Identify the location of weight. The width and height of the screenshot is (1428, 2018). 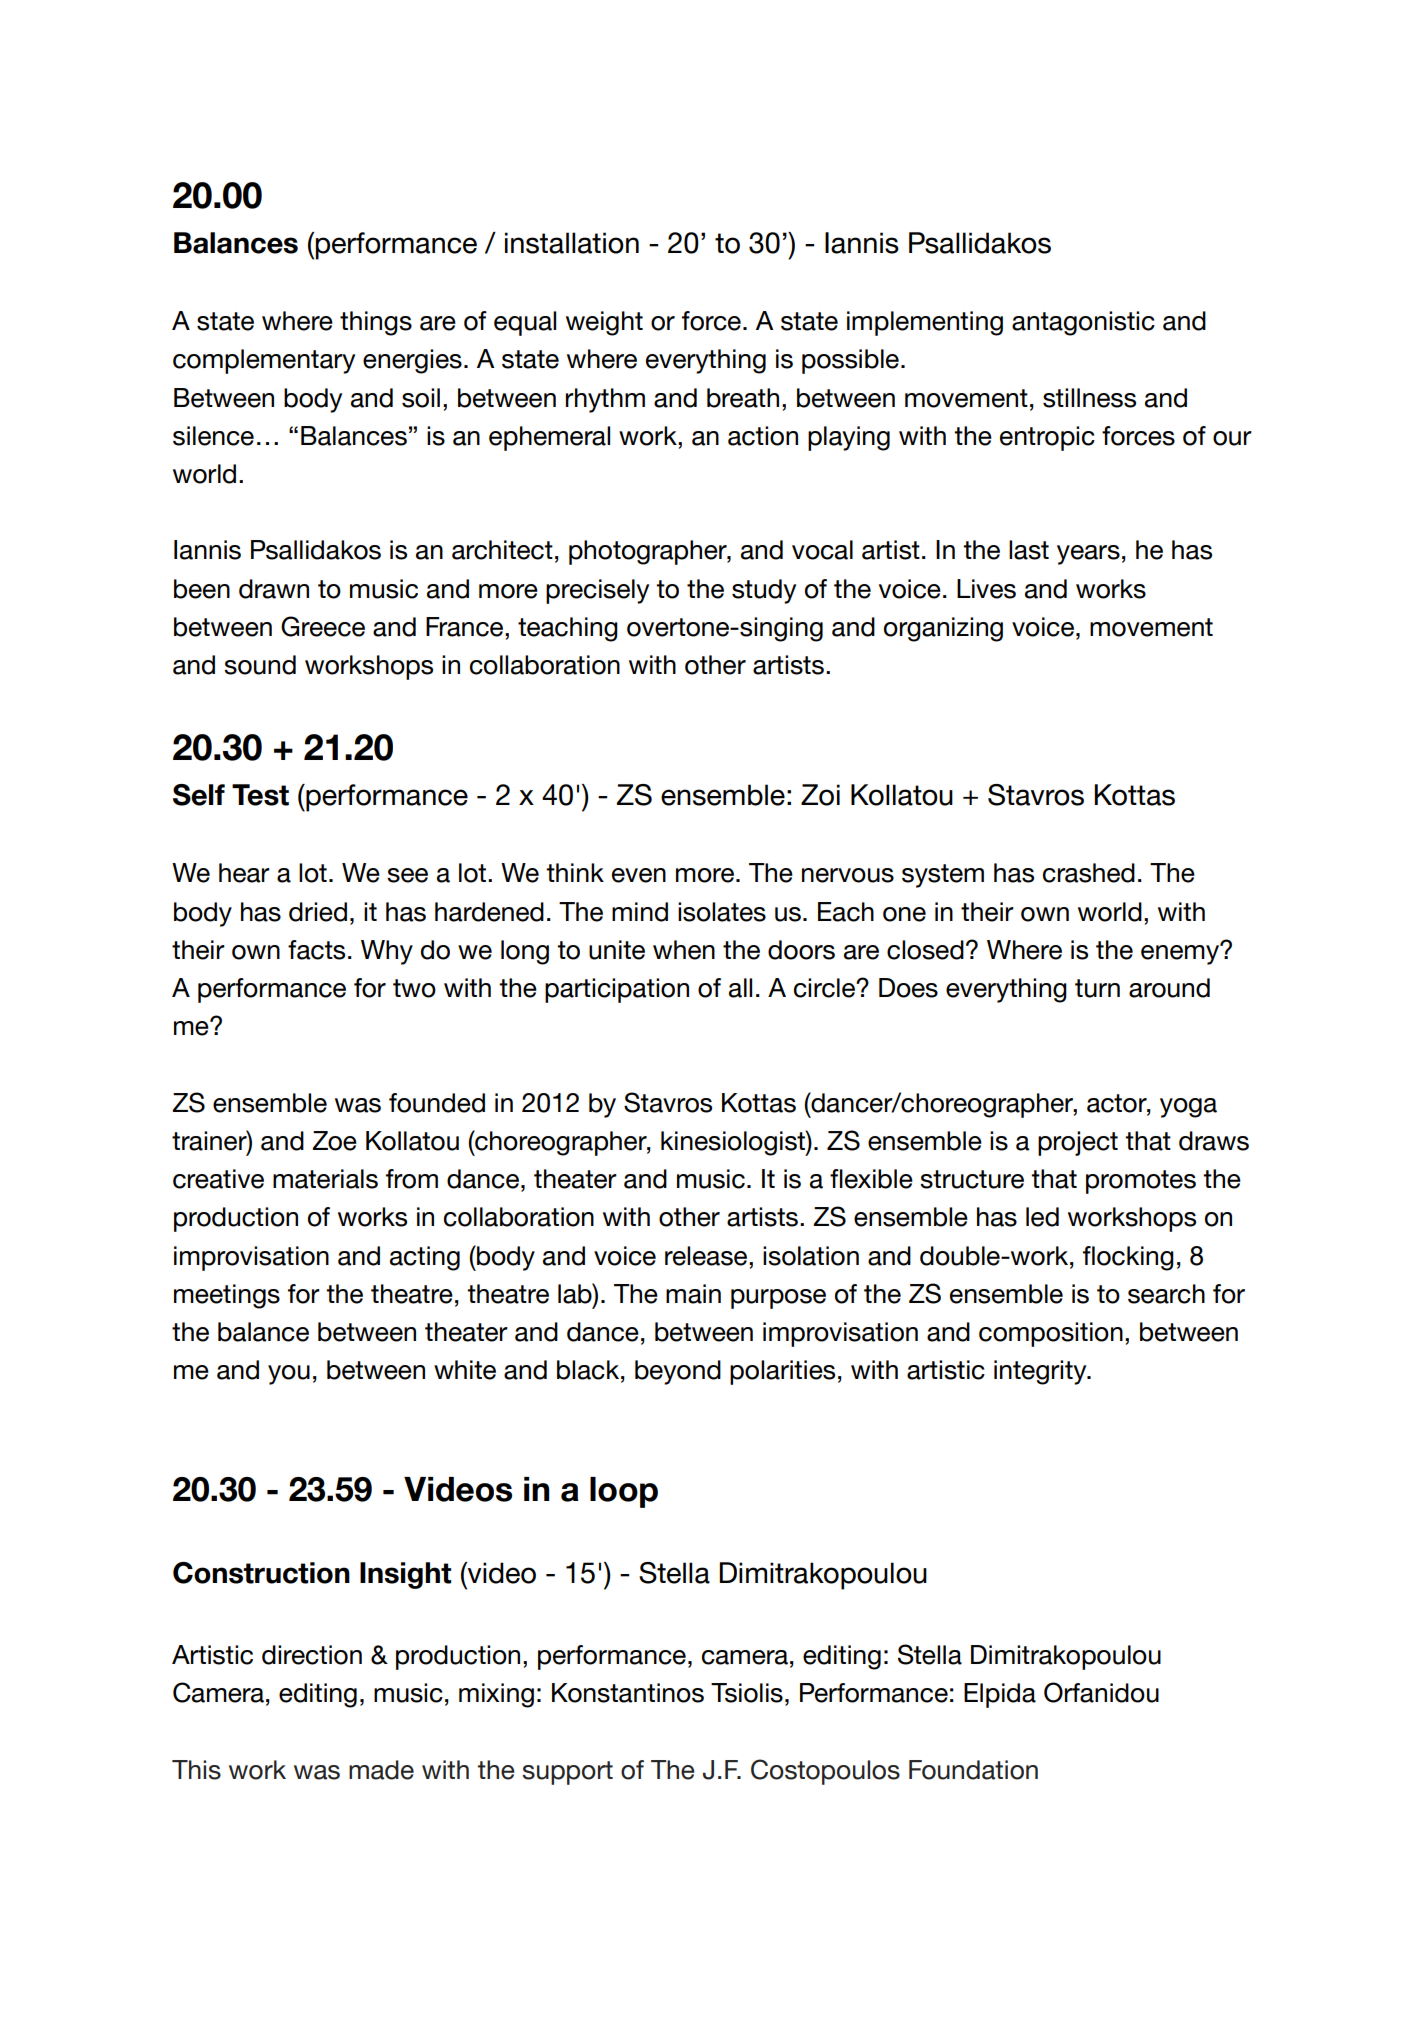
(604, 323).
